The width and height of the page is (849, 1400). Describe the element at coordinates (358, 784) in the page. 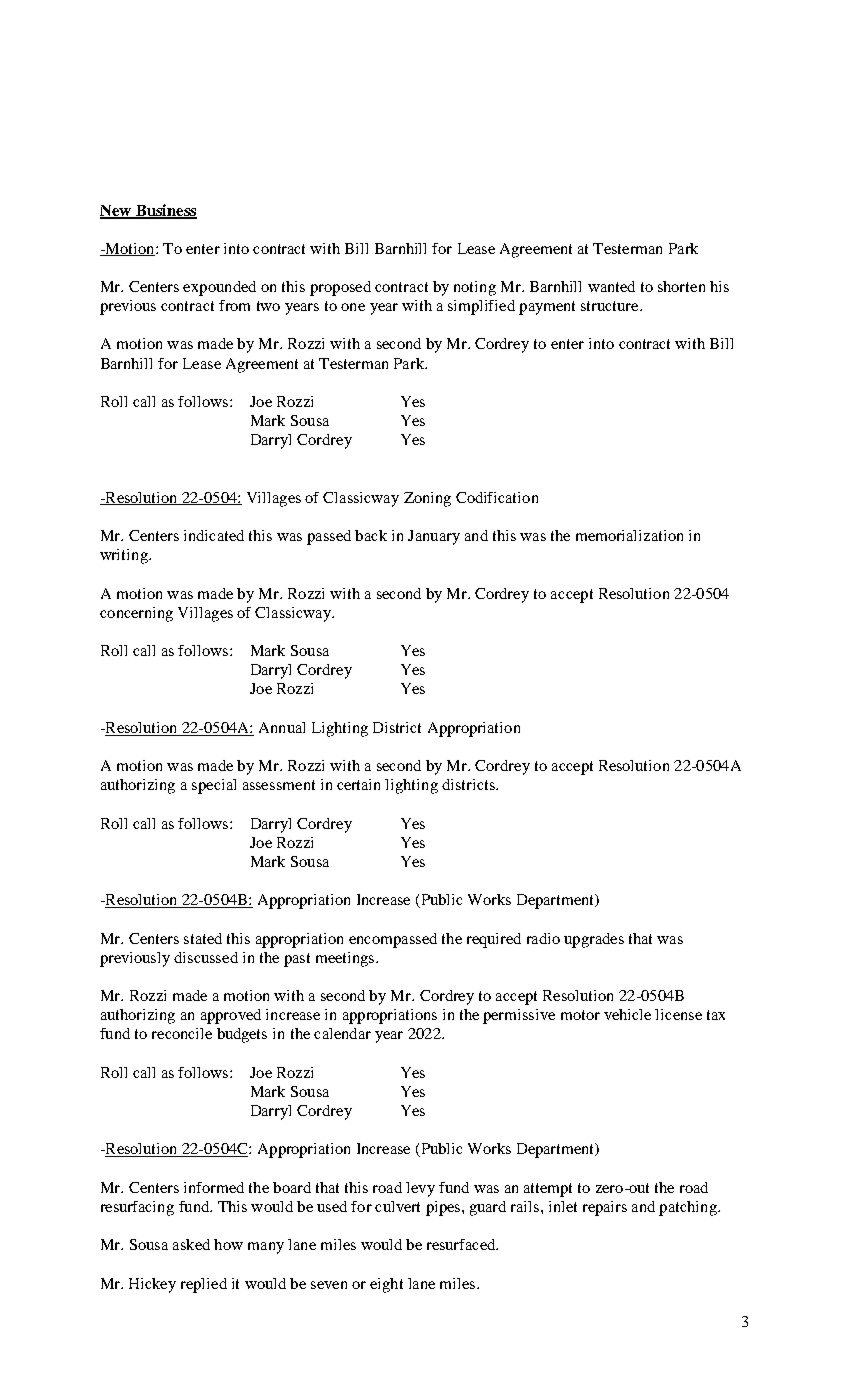

I see `certain` at that location.
